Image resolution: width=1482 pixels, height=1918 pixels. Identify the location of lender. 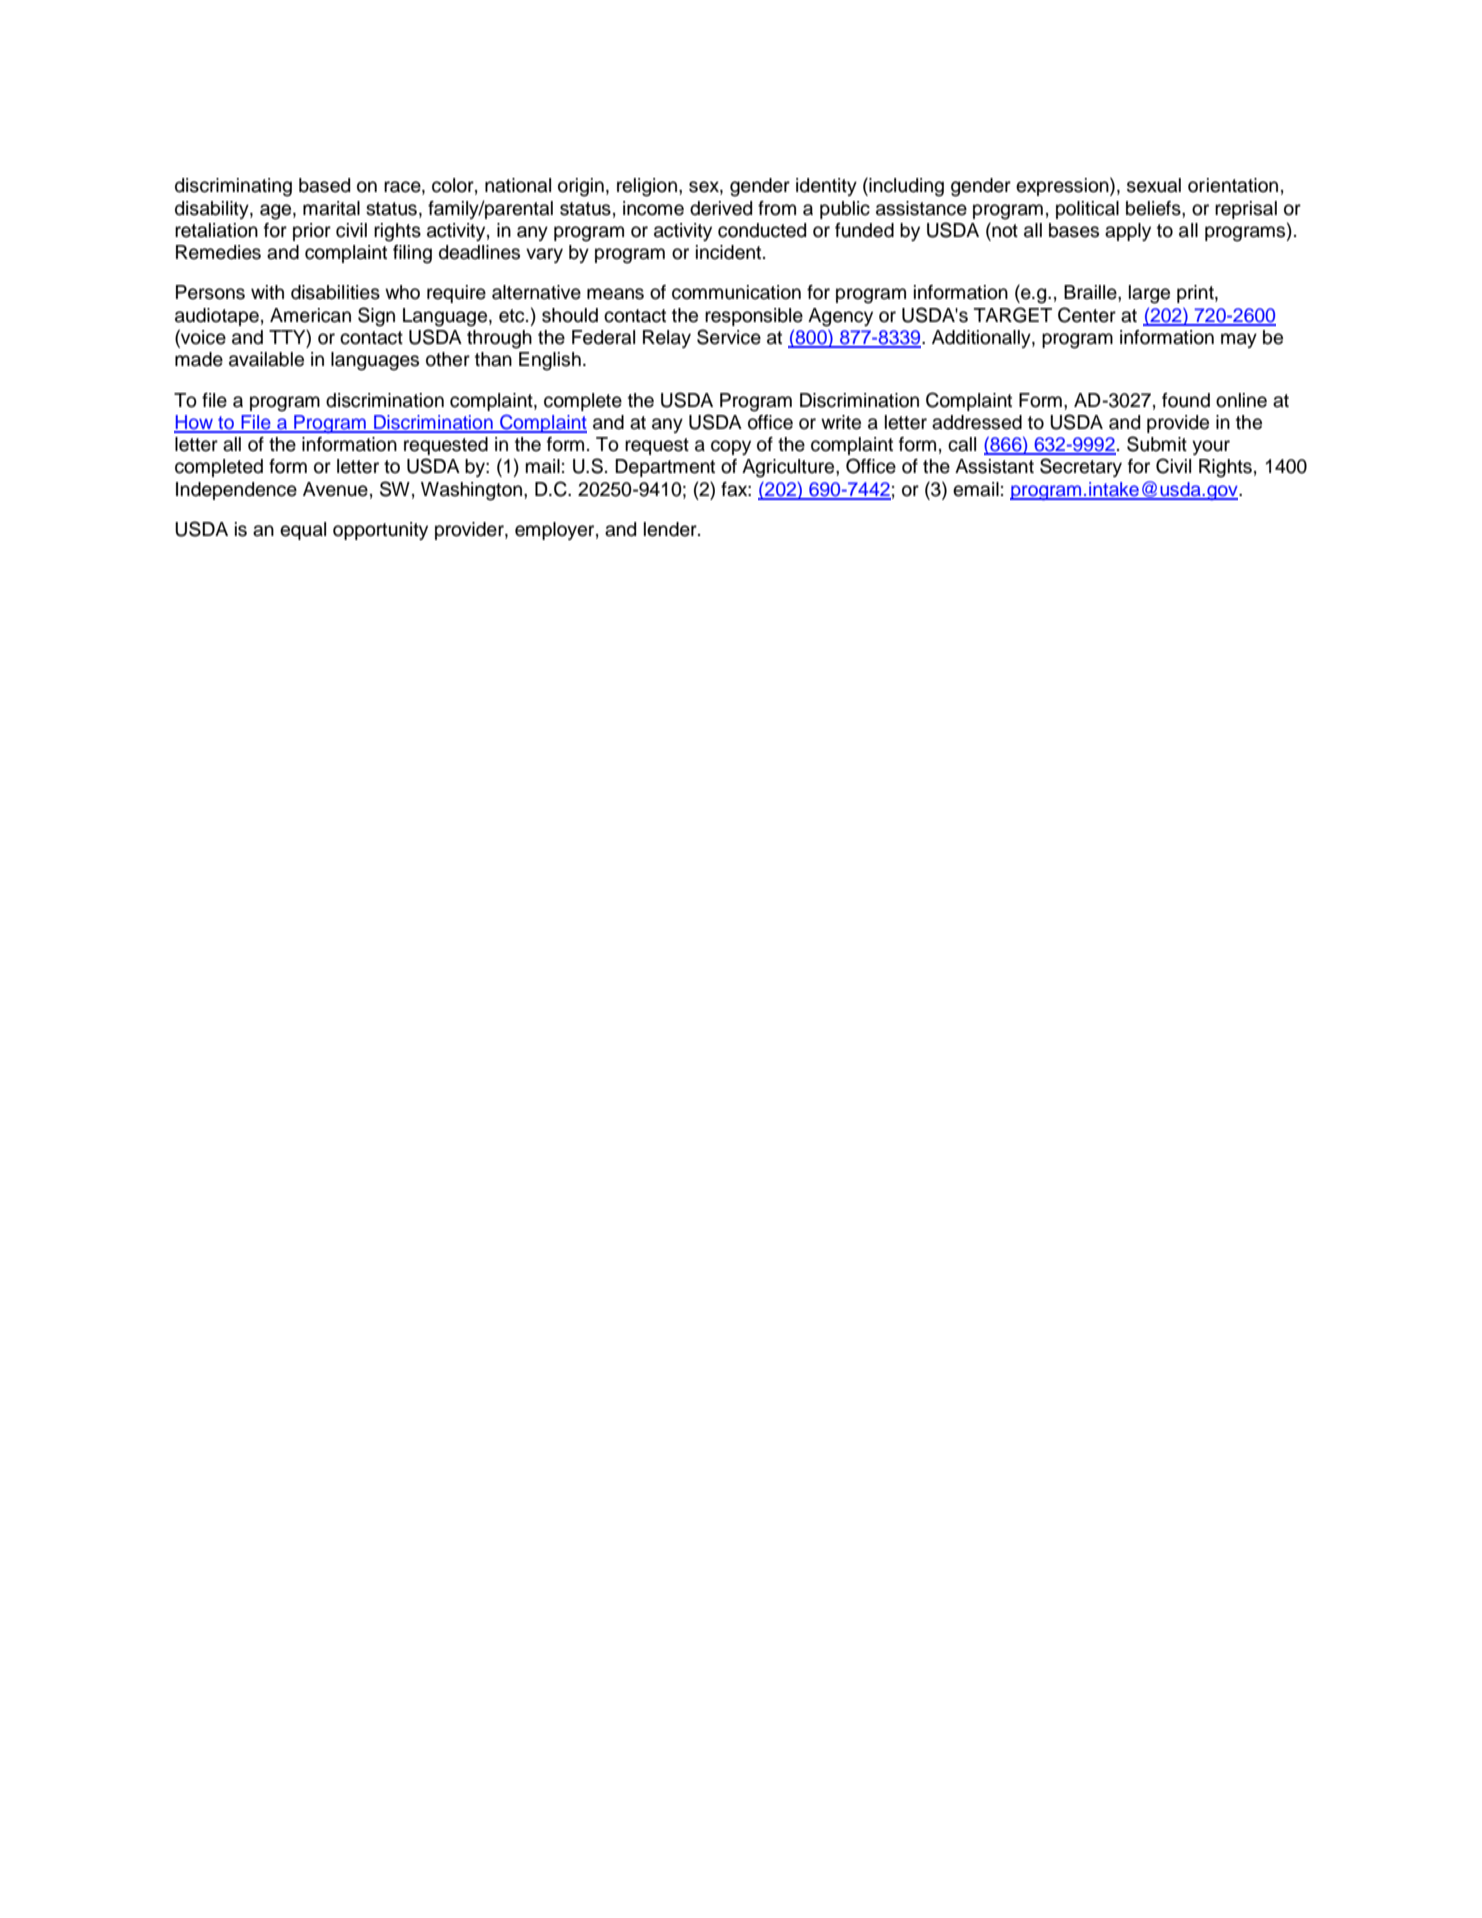
(671, 529).
